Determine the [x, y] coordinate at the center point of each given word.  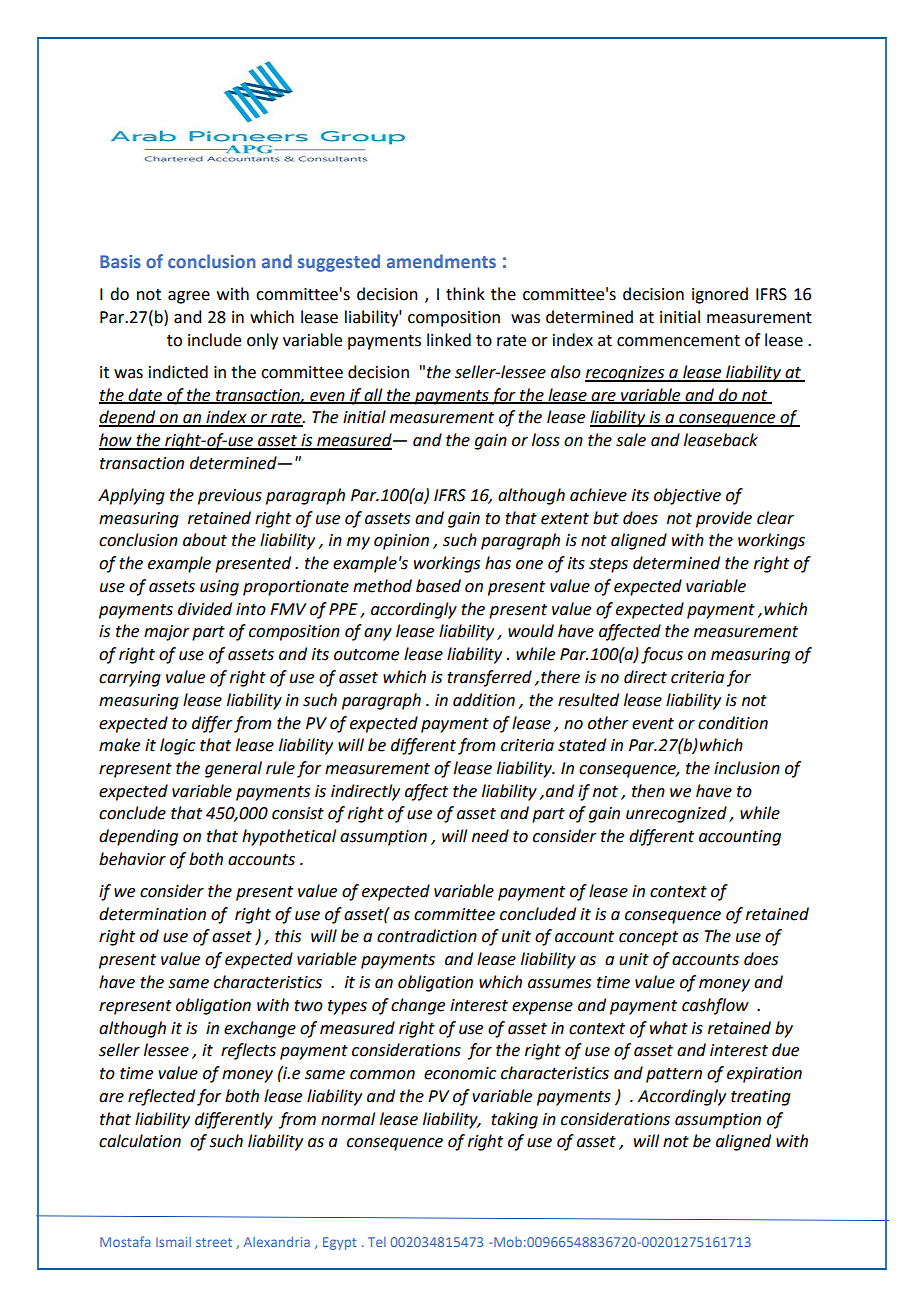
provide [724, 519]
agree [189, 297]
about [205, 540]
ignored [720, 295]
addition [484, 700]
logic [177, 746]
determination [152, 914]
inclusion [747, 768]
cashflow [715, 1006]
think [465, 294]
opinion [401, 542]
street [214, 1242]
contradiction [427, 936]
